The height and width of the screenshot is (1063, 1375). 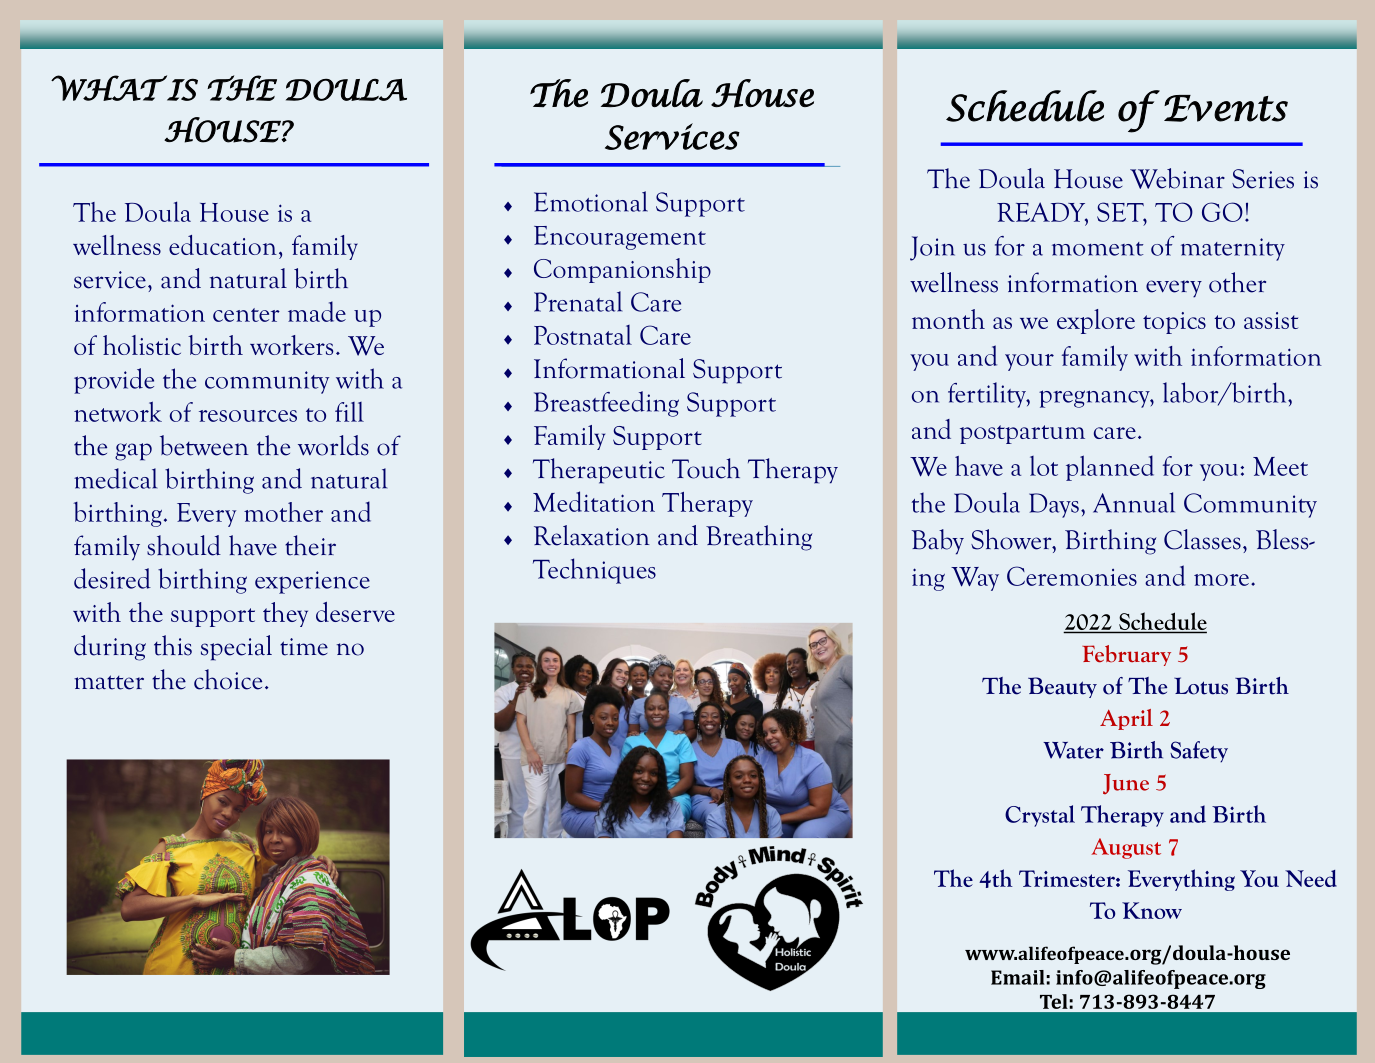 I want to click on Know, so click(x=1152, y=910).
